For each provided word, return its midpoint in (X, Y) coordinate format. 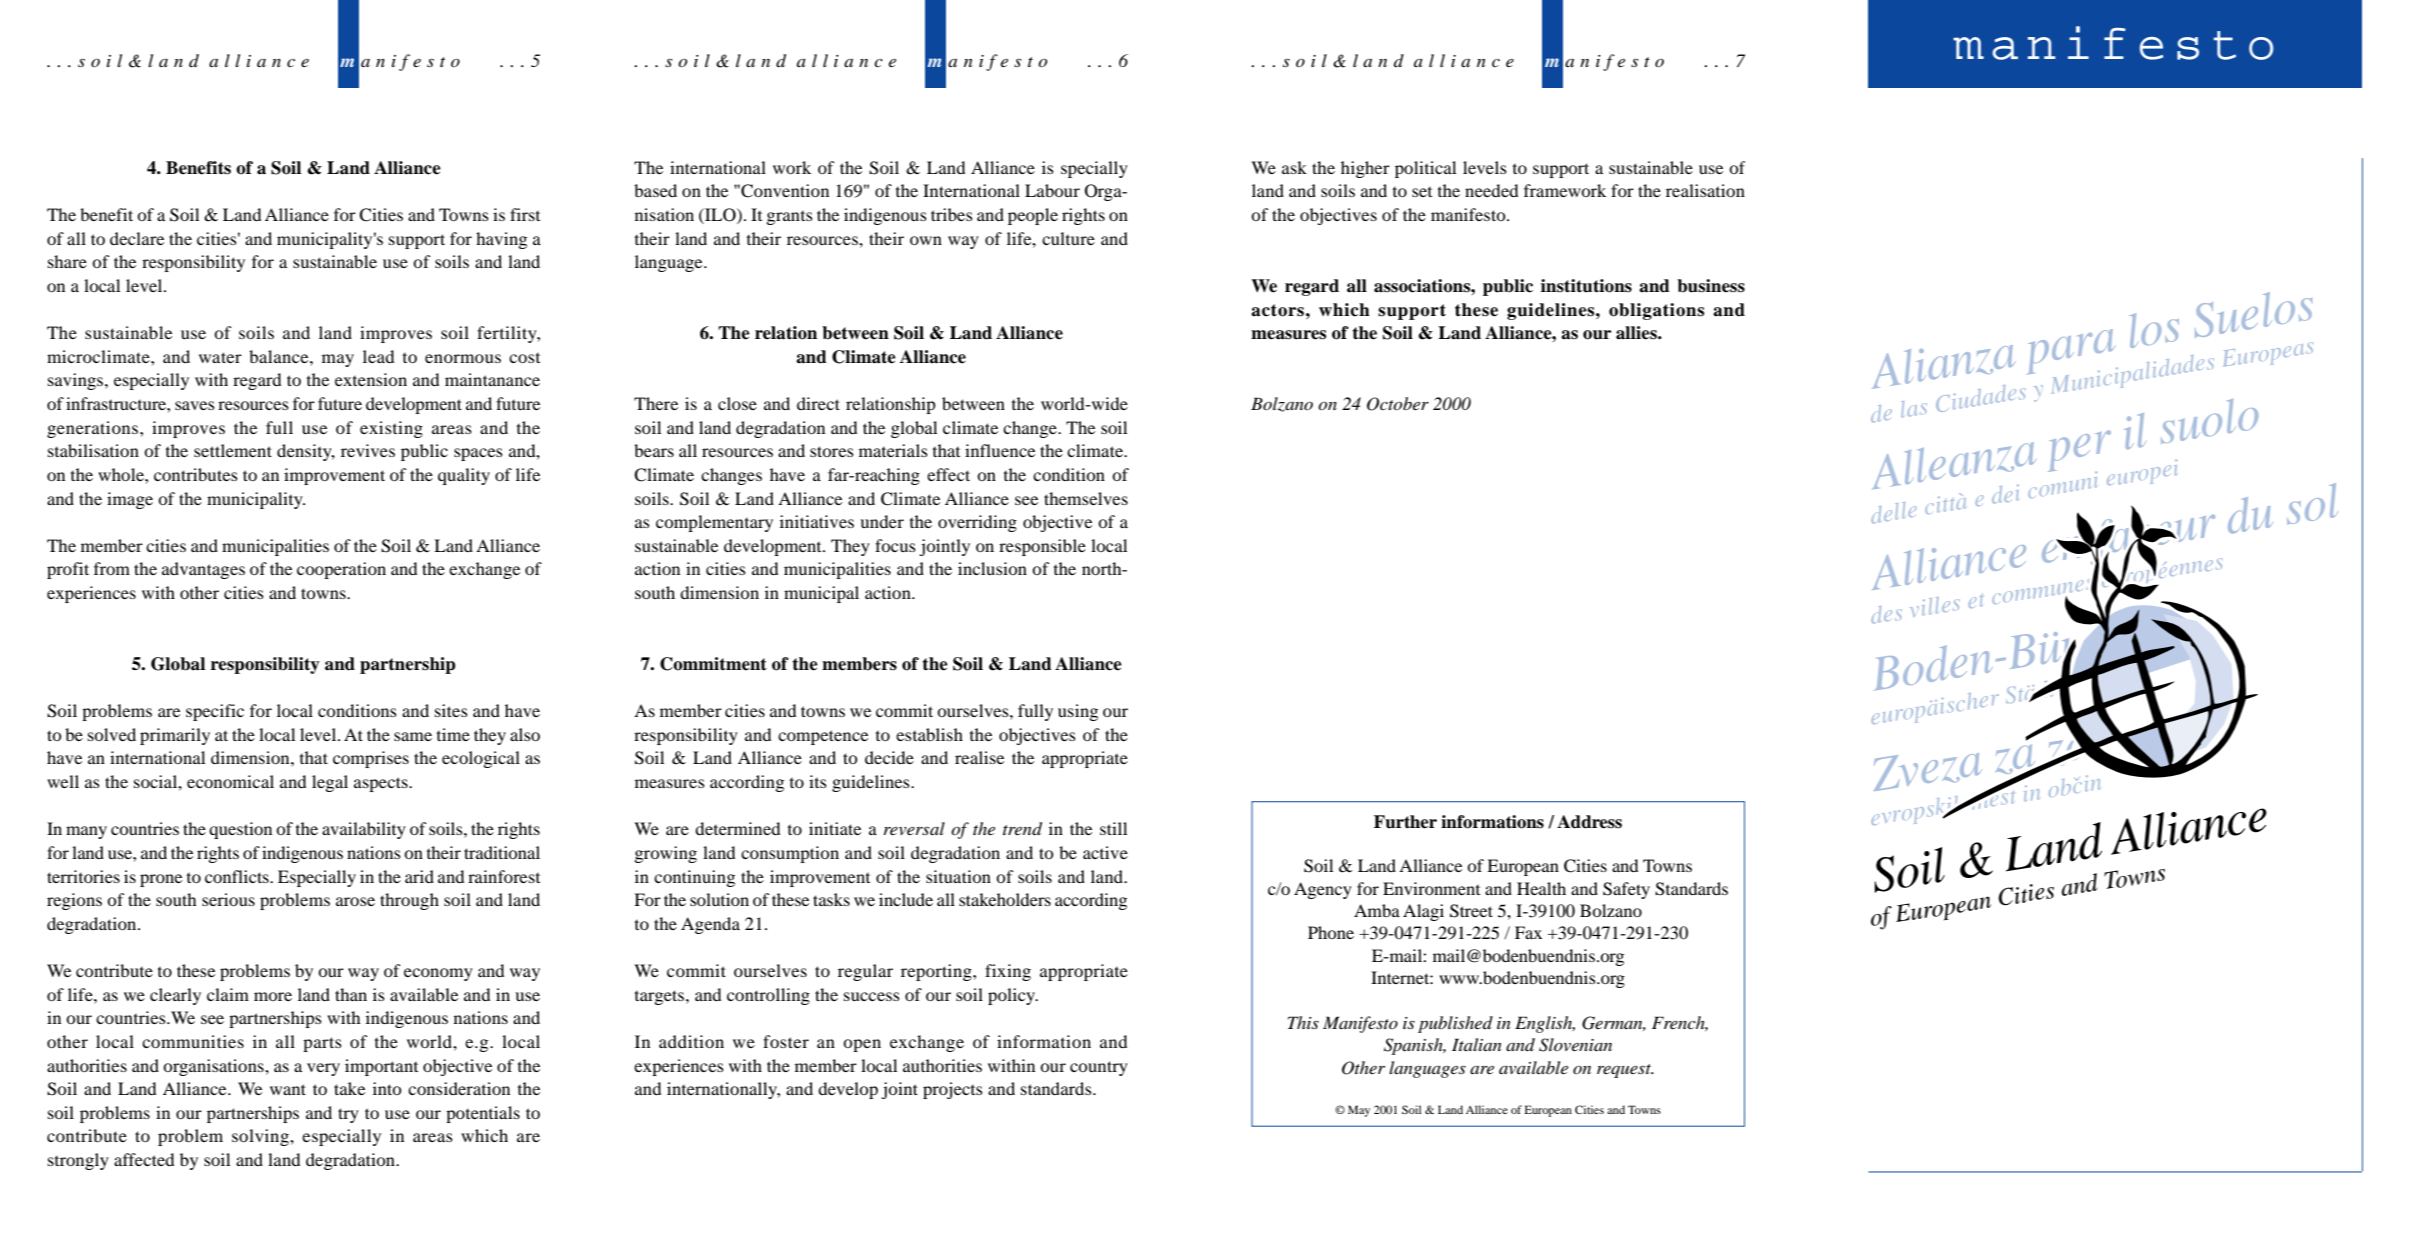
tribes (952, 214)
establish (929, 734)
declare (137, 238)
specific (215, 712)
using (1078, 712)
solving (261, 1137)
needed (1491, 190)
